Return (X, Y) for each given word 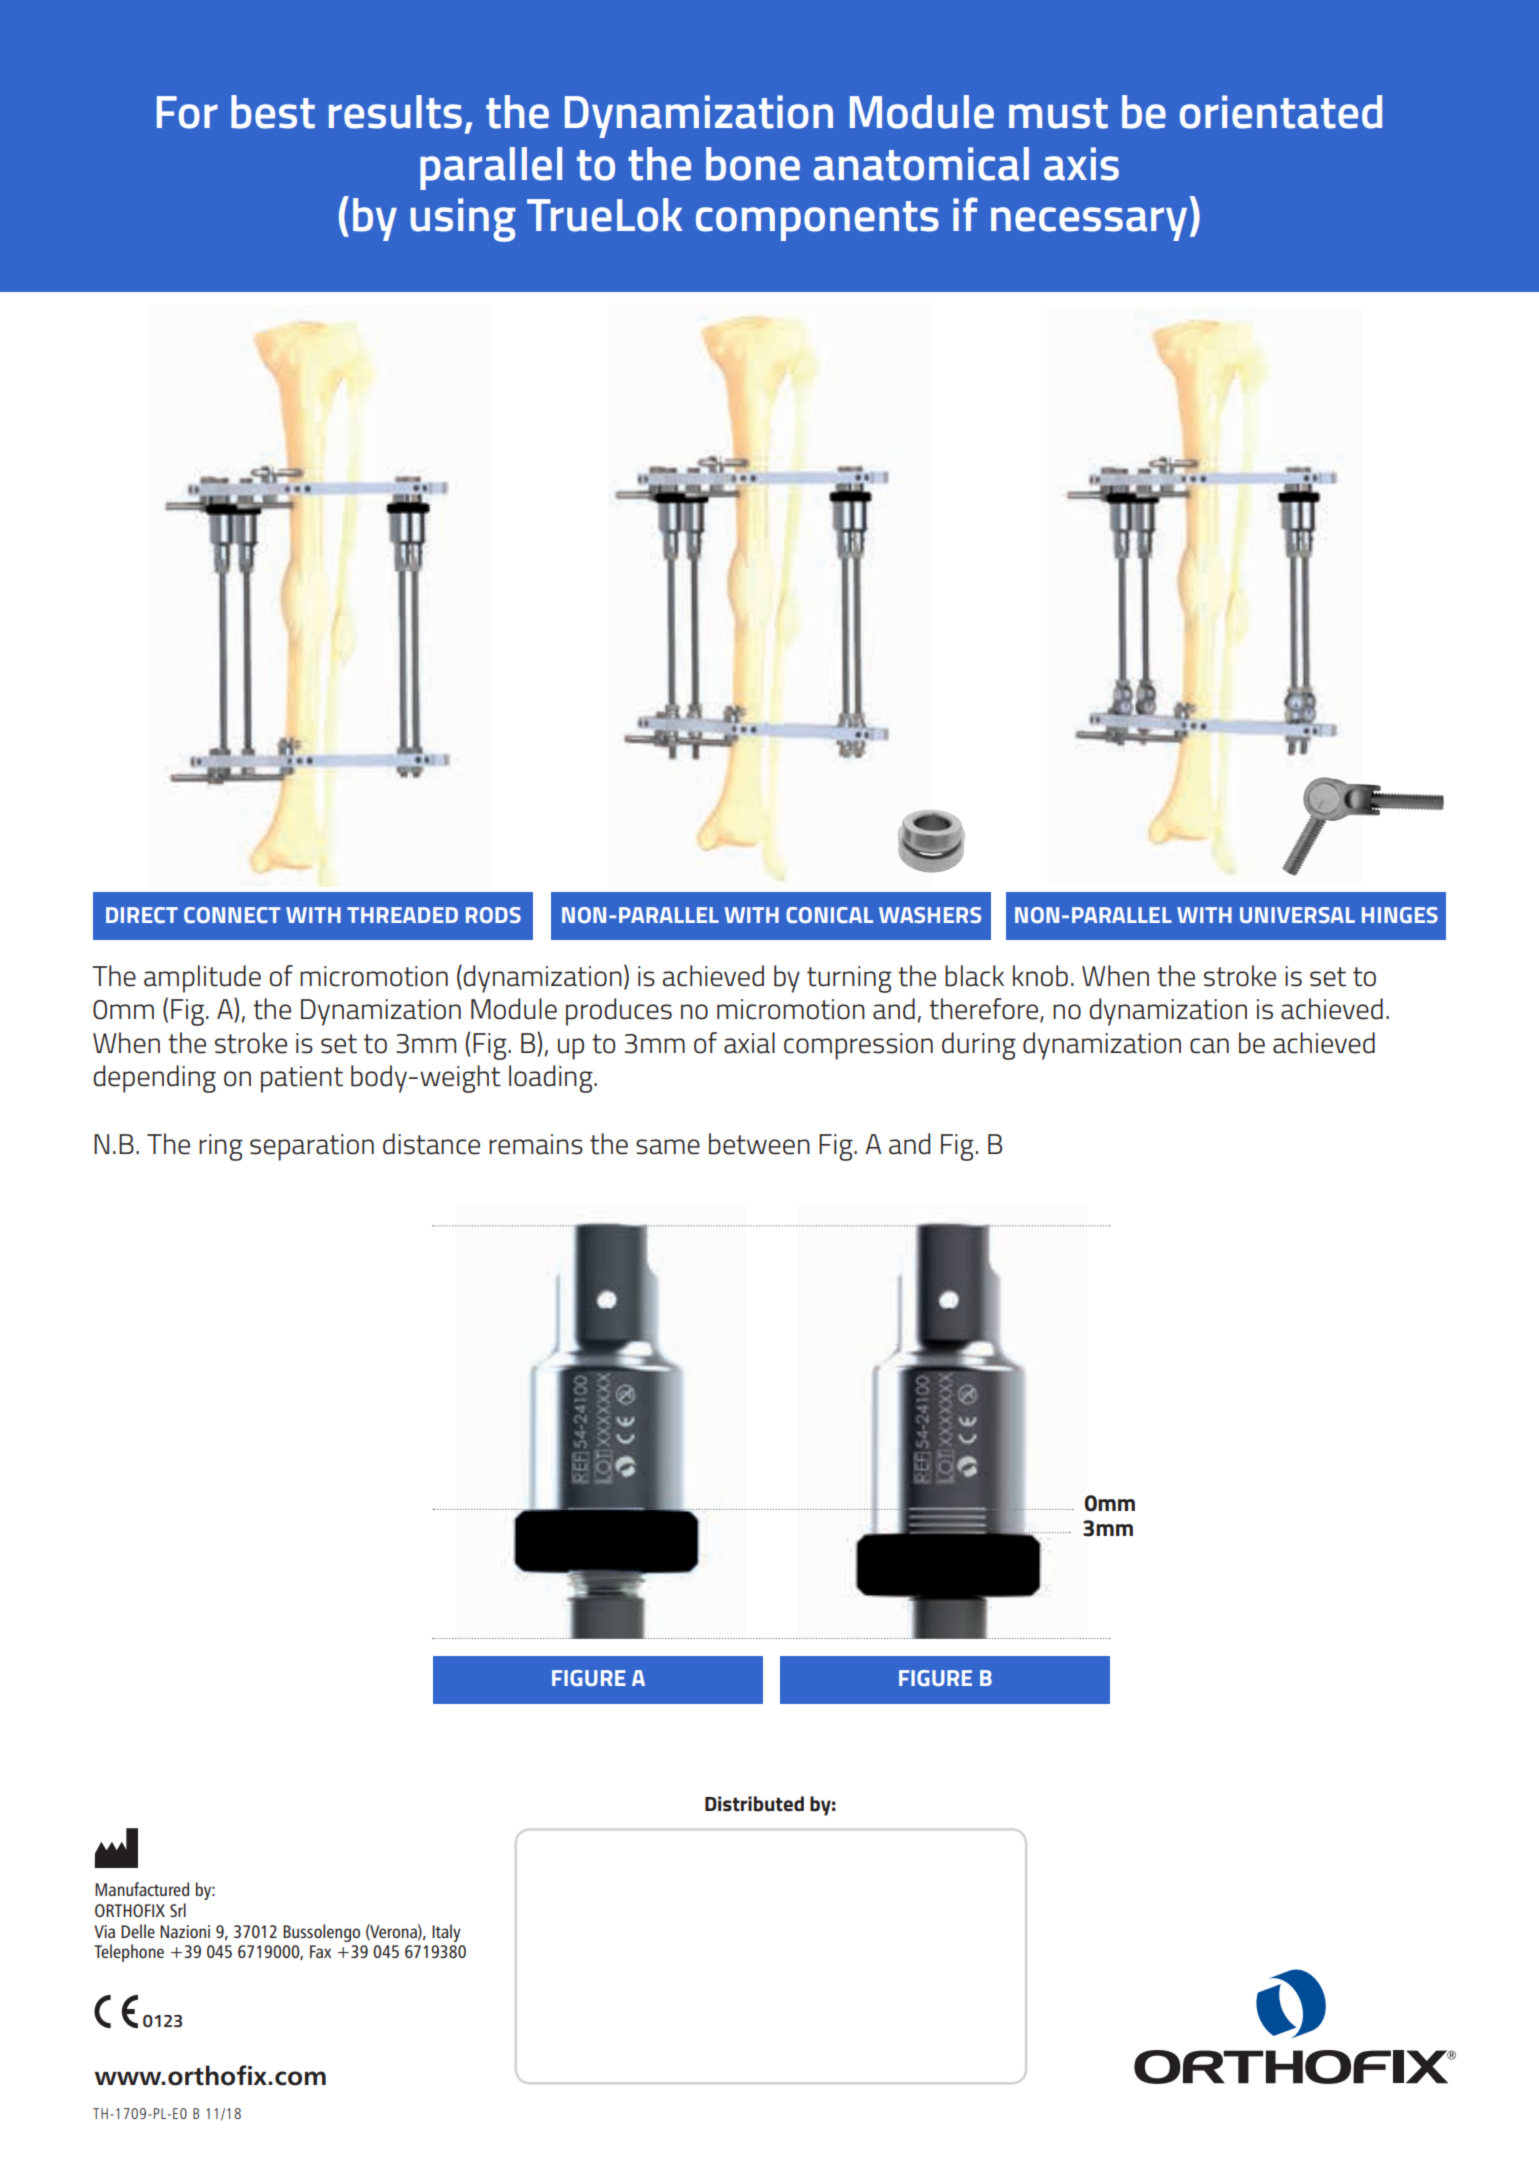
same (668, 1147)
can (1209, 1046)
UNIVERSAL (1297, 915)
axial (749, 1043)
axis (1081, 164)
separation (312, 1147)
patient (302, 1079)
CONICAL (829, 915)
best (273, 112)
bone (753, 164)
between (759, 1144)
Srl (178, 1910)
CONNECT (232, 915)
